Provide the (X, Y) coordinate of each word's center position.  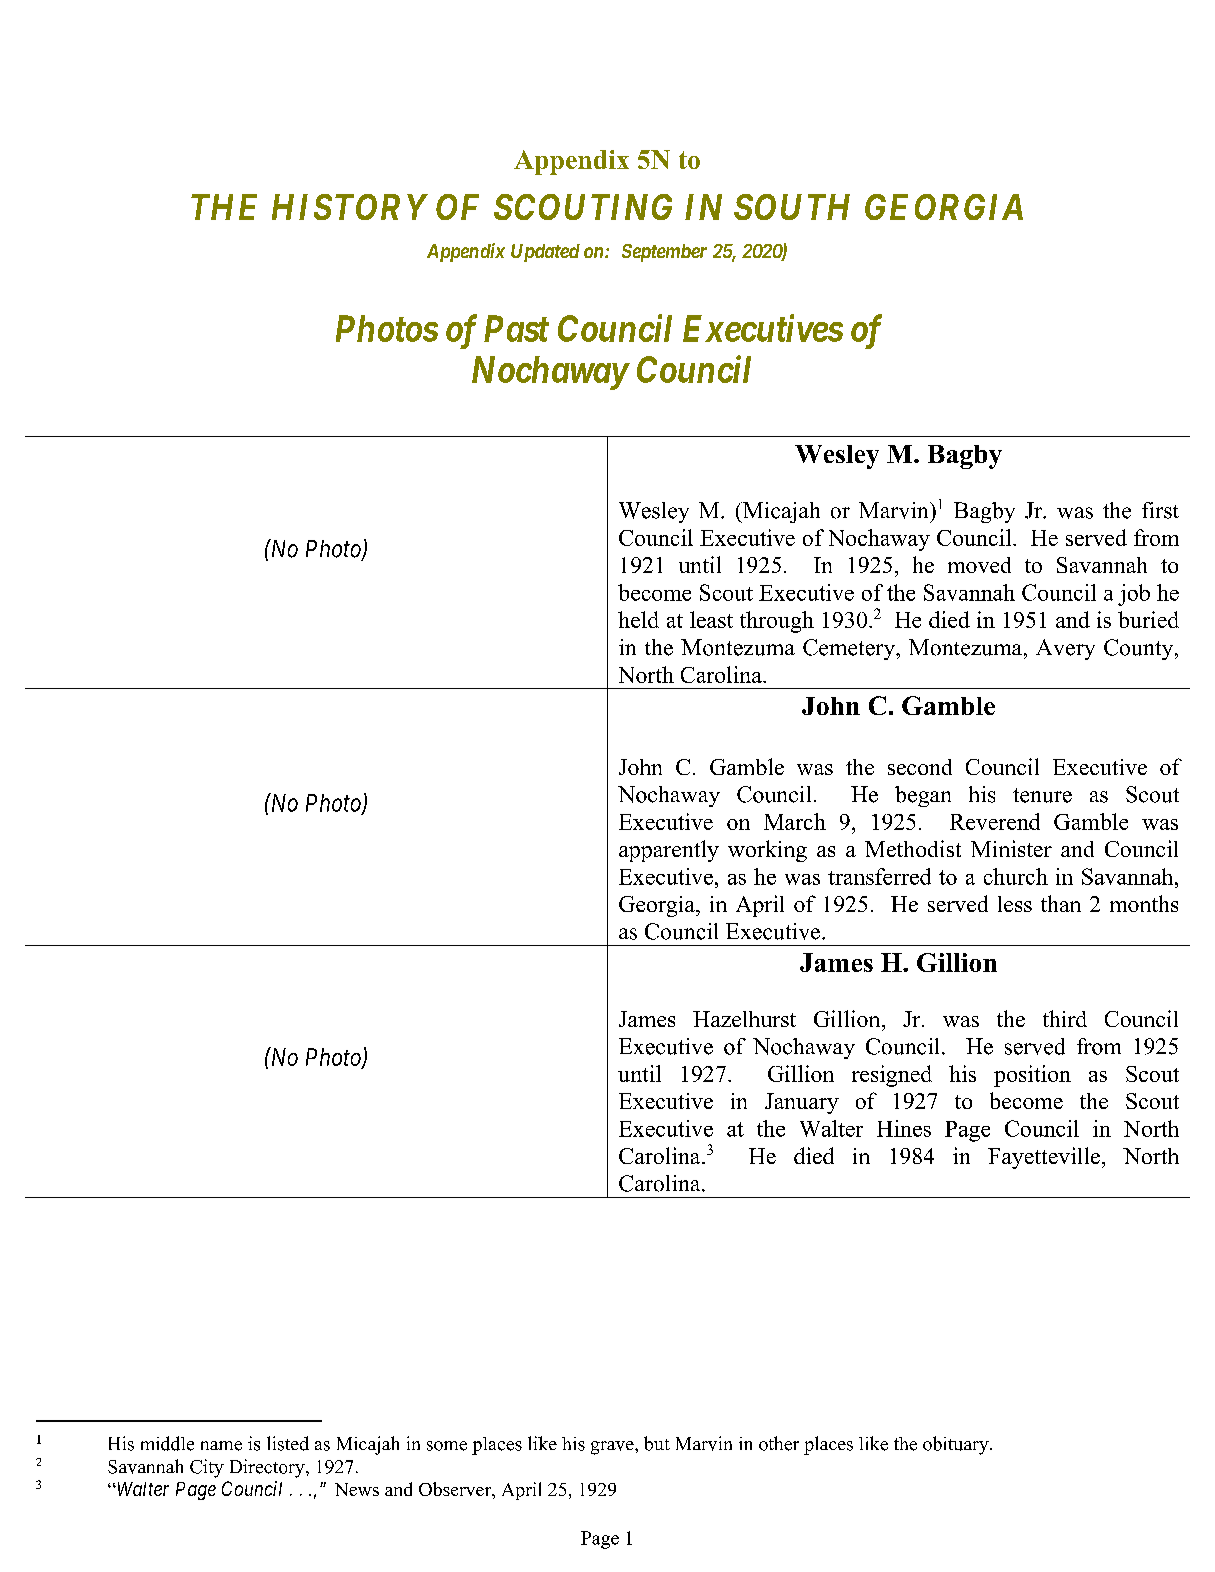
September (664, 253)
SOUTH (792, 207)
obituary (957, 1445)
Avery (1065, 649)
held (638, 619)
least (711, 619)
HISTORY (350, 207)
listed (288, 1443)
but (657, 1443)
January (802, 1103)
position (1032, 1076)
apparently (669, 851)
